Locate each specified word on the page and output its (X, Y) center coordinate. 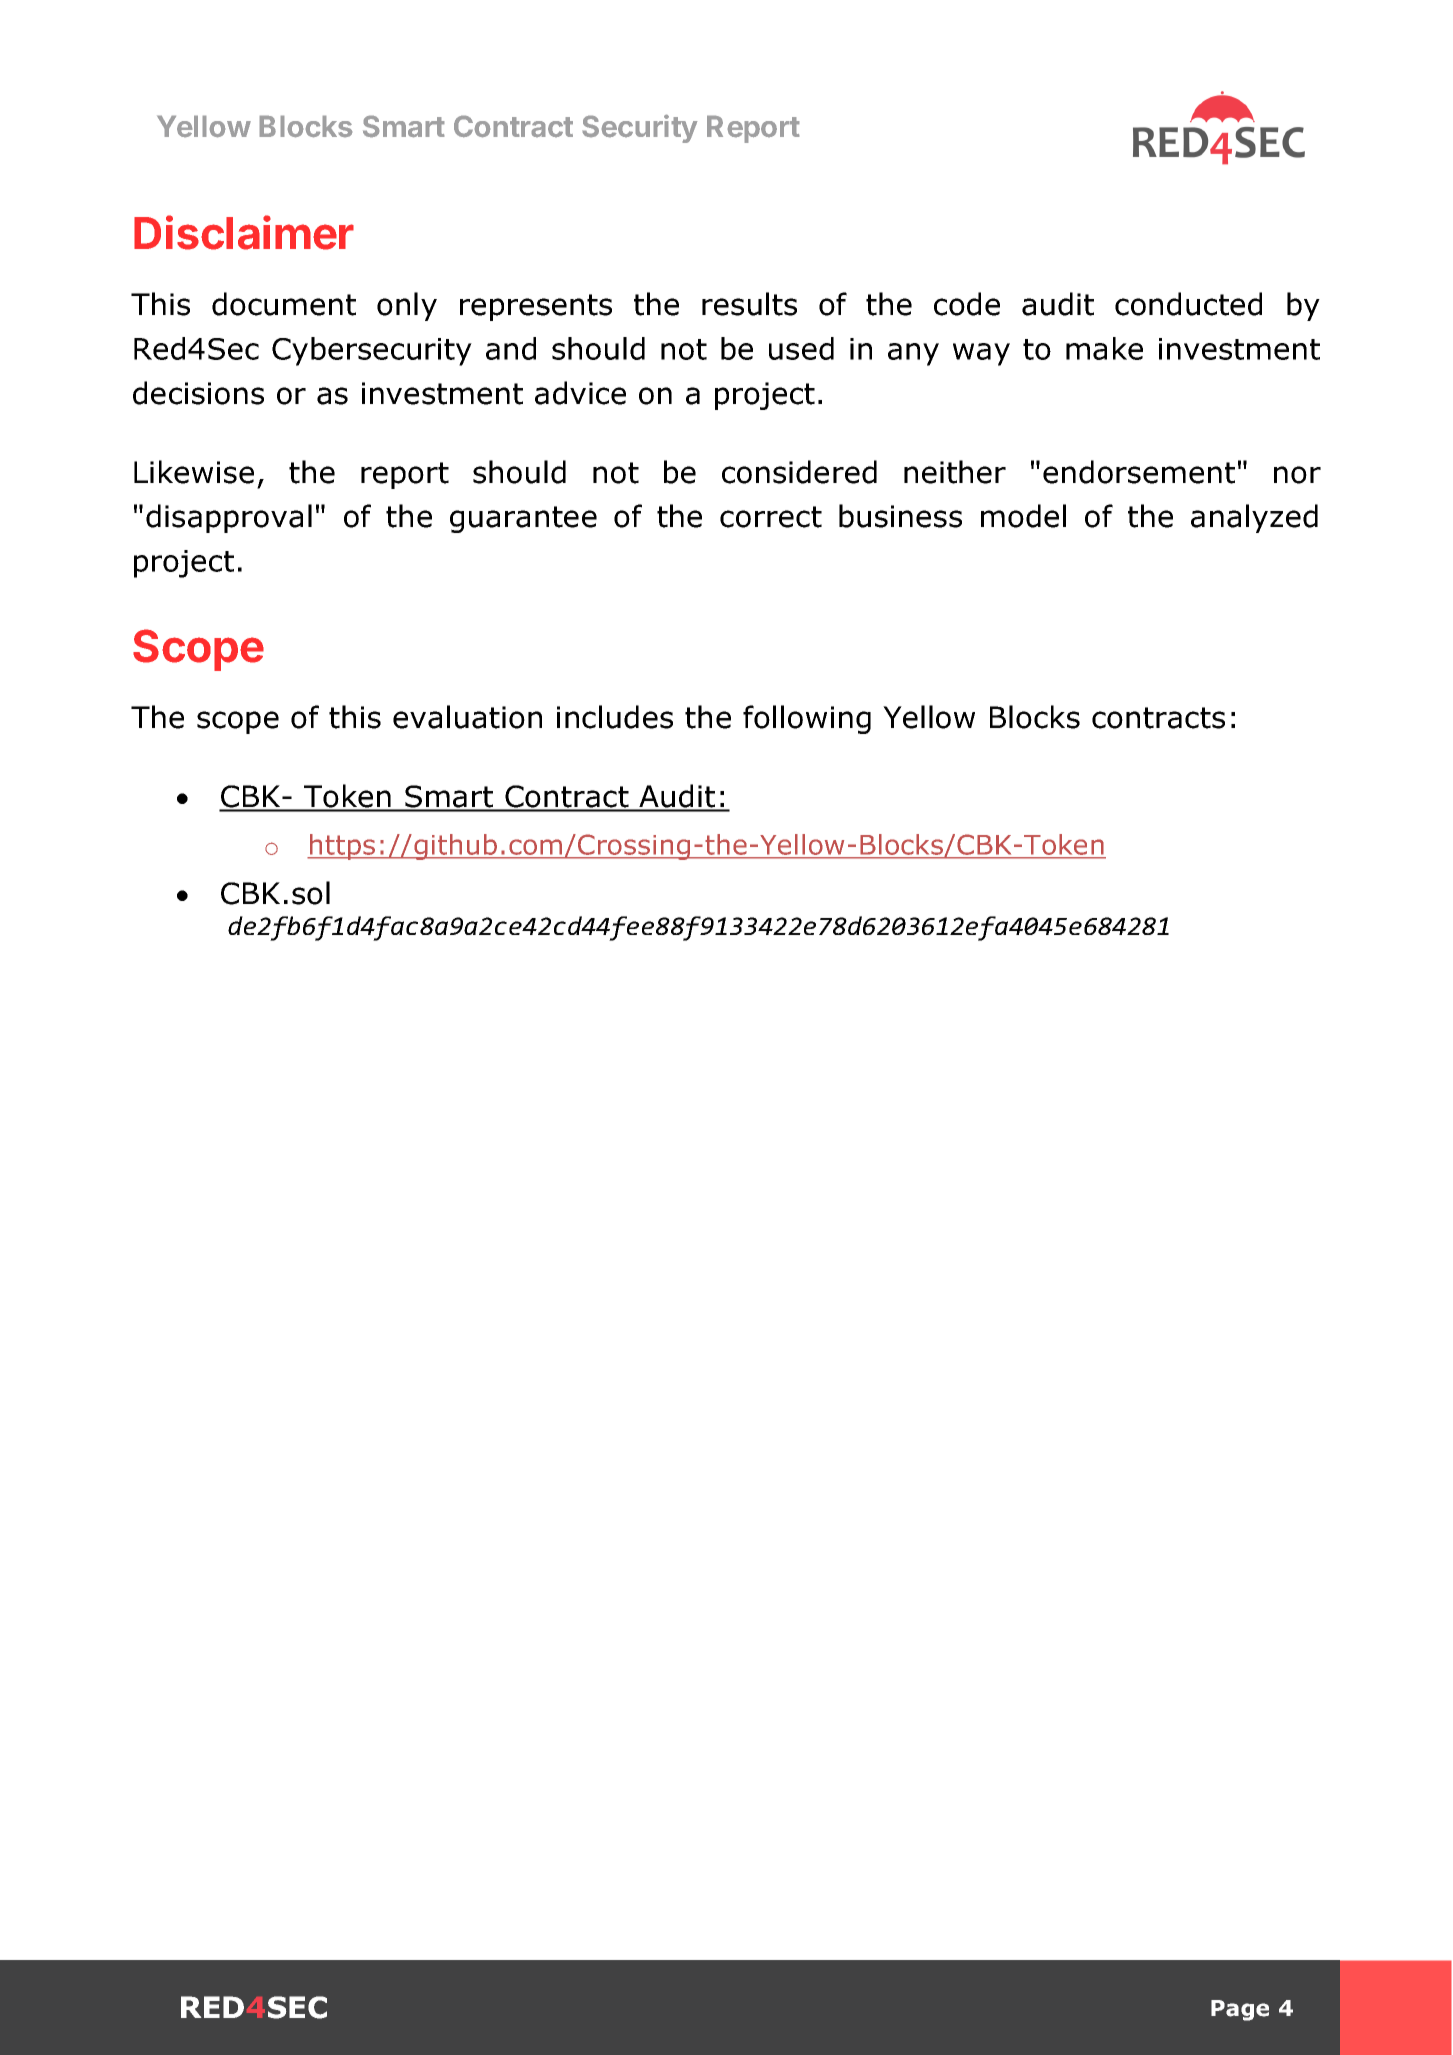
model (1023, 516)
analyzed (1254, 518)
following (807, 719)
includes (615, 717)
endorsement (1139, 472)
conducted (1188, 304)
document (284, 304)
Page (1240, 2010)
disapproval (229, 518)
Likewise (194, 472)
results (749, 304)
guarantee (523, 519)
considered (799, 472)
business (900, 516)
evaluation (467, 717)
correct (771, 517)
